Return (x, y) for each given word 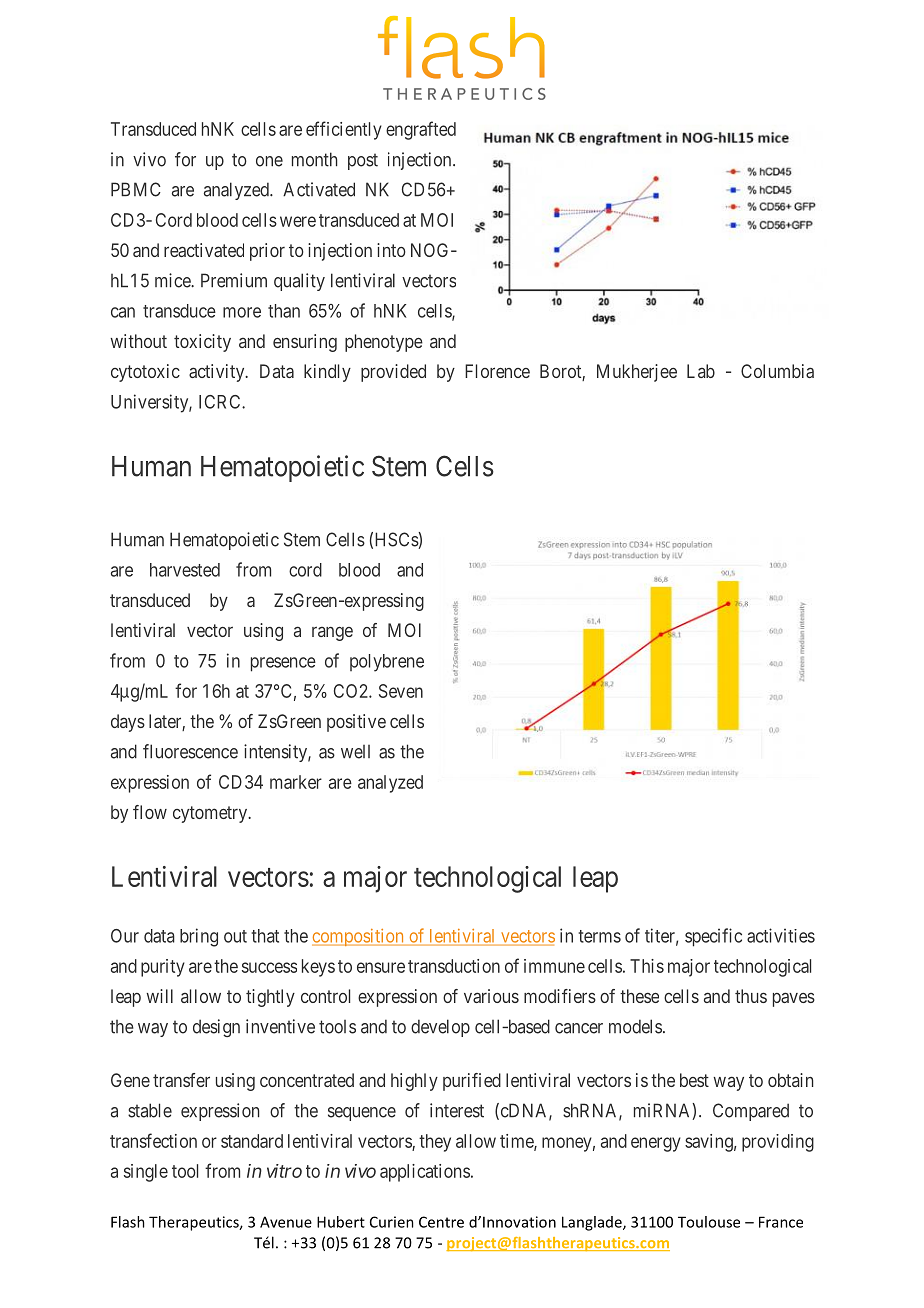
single (146, 1173)
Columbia (777, 371)
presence (283, 664)
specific (713, 937)
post (363, 161)
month (315, 159)
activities (781, 935)
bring (199, 937)
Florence (497, 371)
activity (218, 373)
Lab (701, 371)
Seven (401, 691)
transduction (454, 966)
